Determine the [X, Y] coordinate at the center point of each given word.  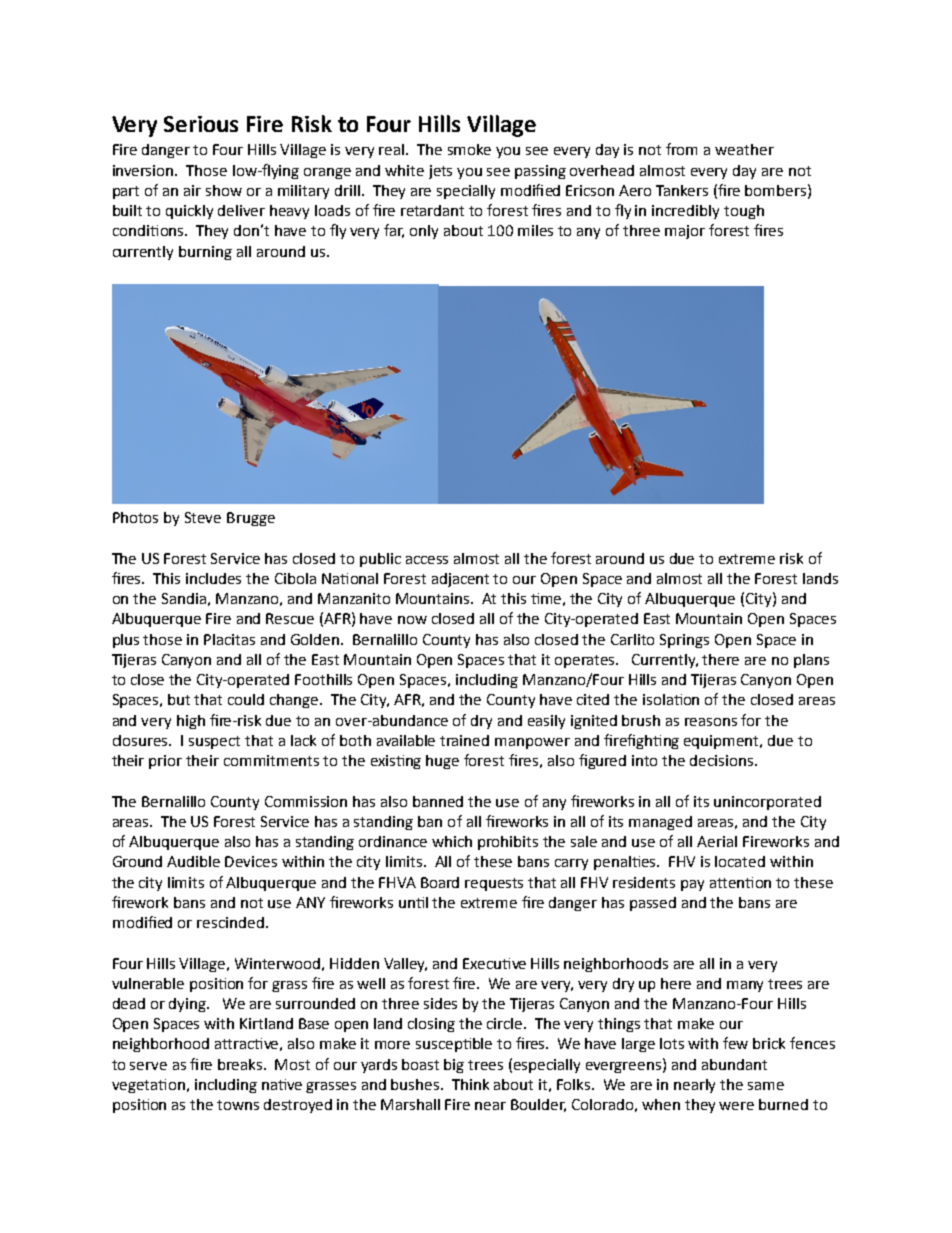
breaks [241, 1064]
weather [744, 149]
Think [470, 1084]
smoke [469, 149]
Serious [201, 124]
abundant [734, 1064]
